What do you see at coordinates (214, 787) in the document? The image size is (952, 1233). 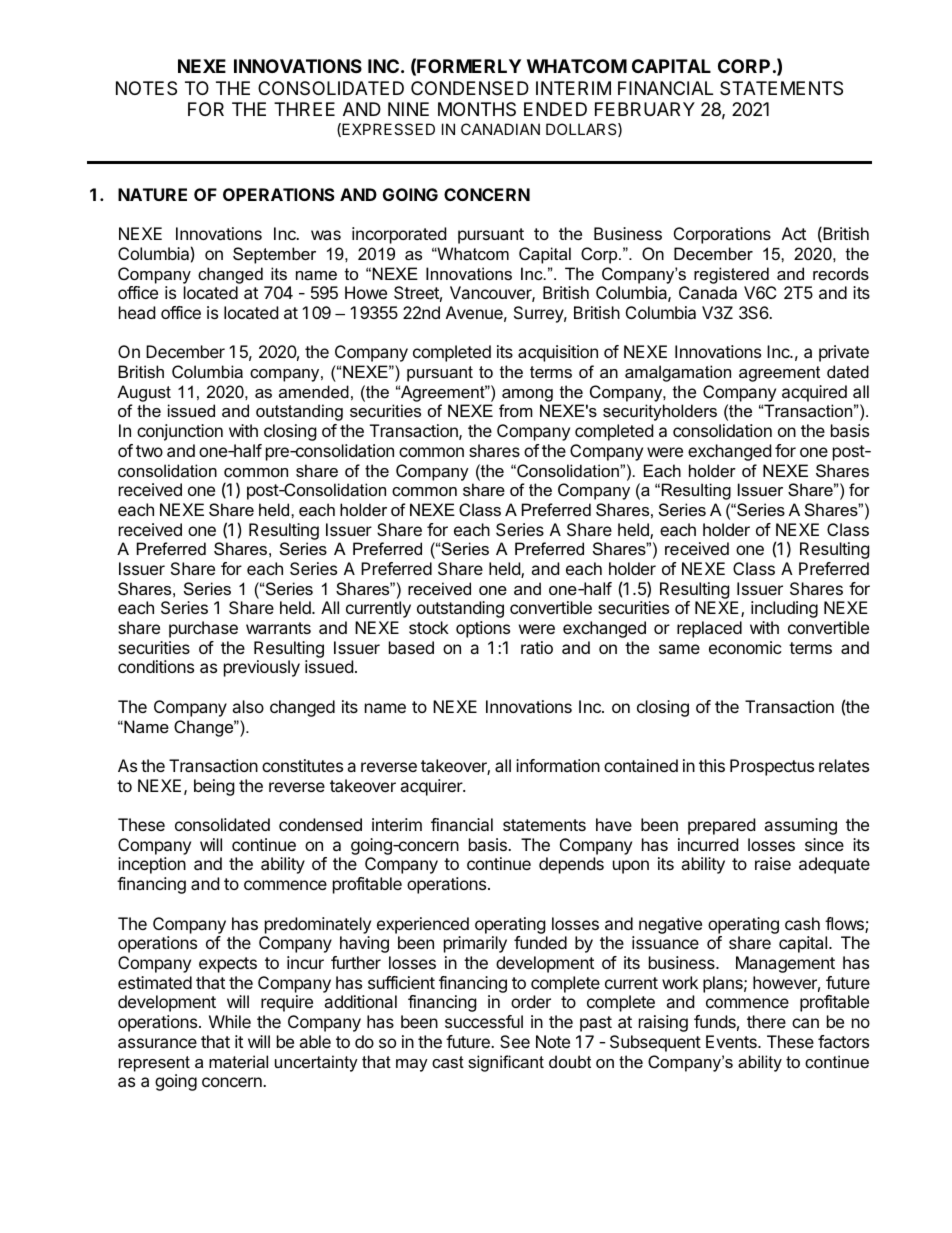 I see `being` at bounding box center [214, 787].
